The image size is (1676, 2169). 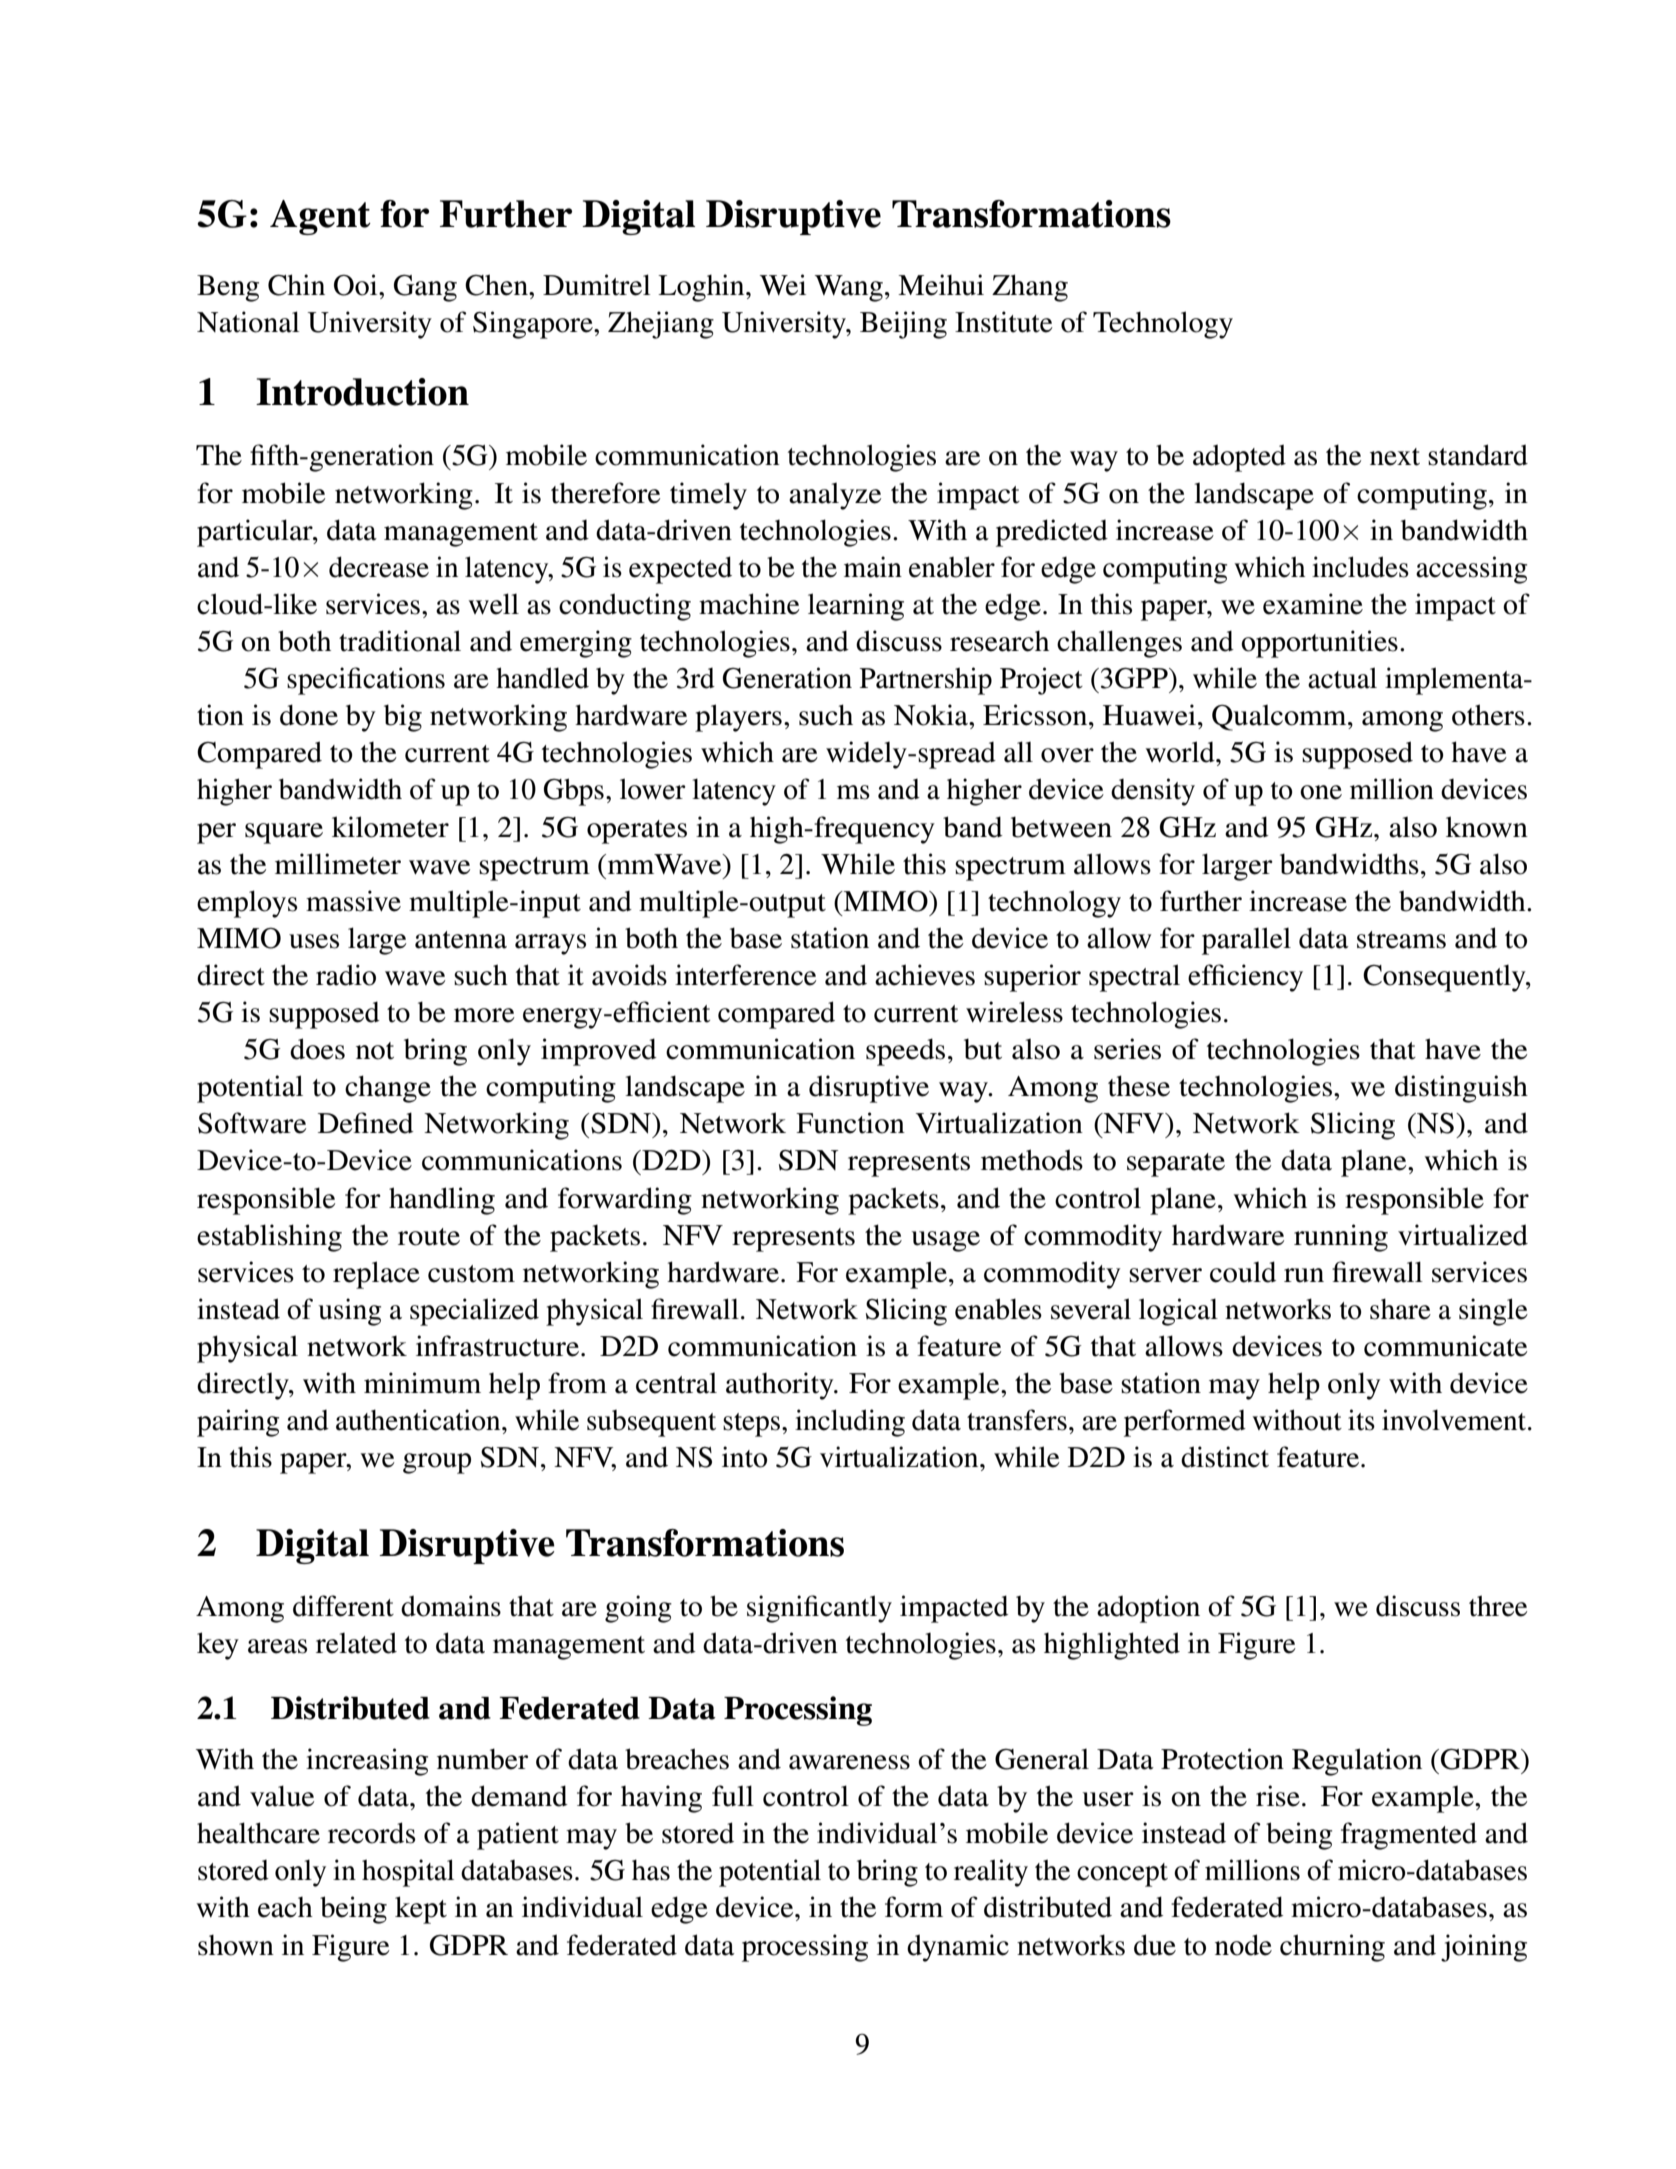 What do you see at coordinates (849, 288) in the screenshot?
I see `Wang` at bounding box center [849, 288].
